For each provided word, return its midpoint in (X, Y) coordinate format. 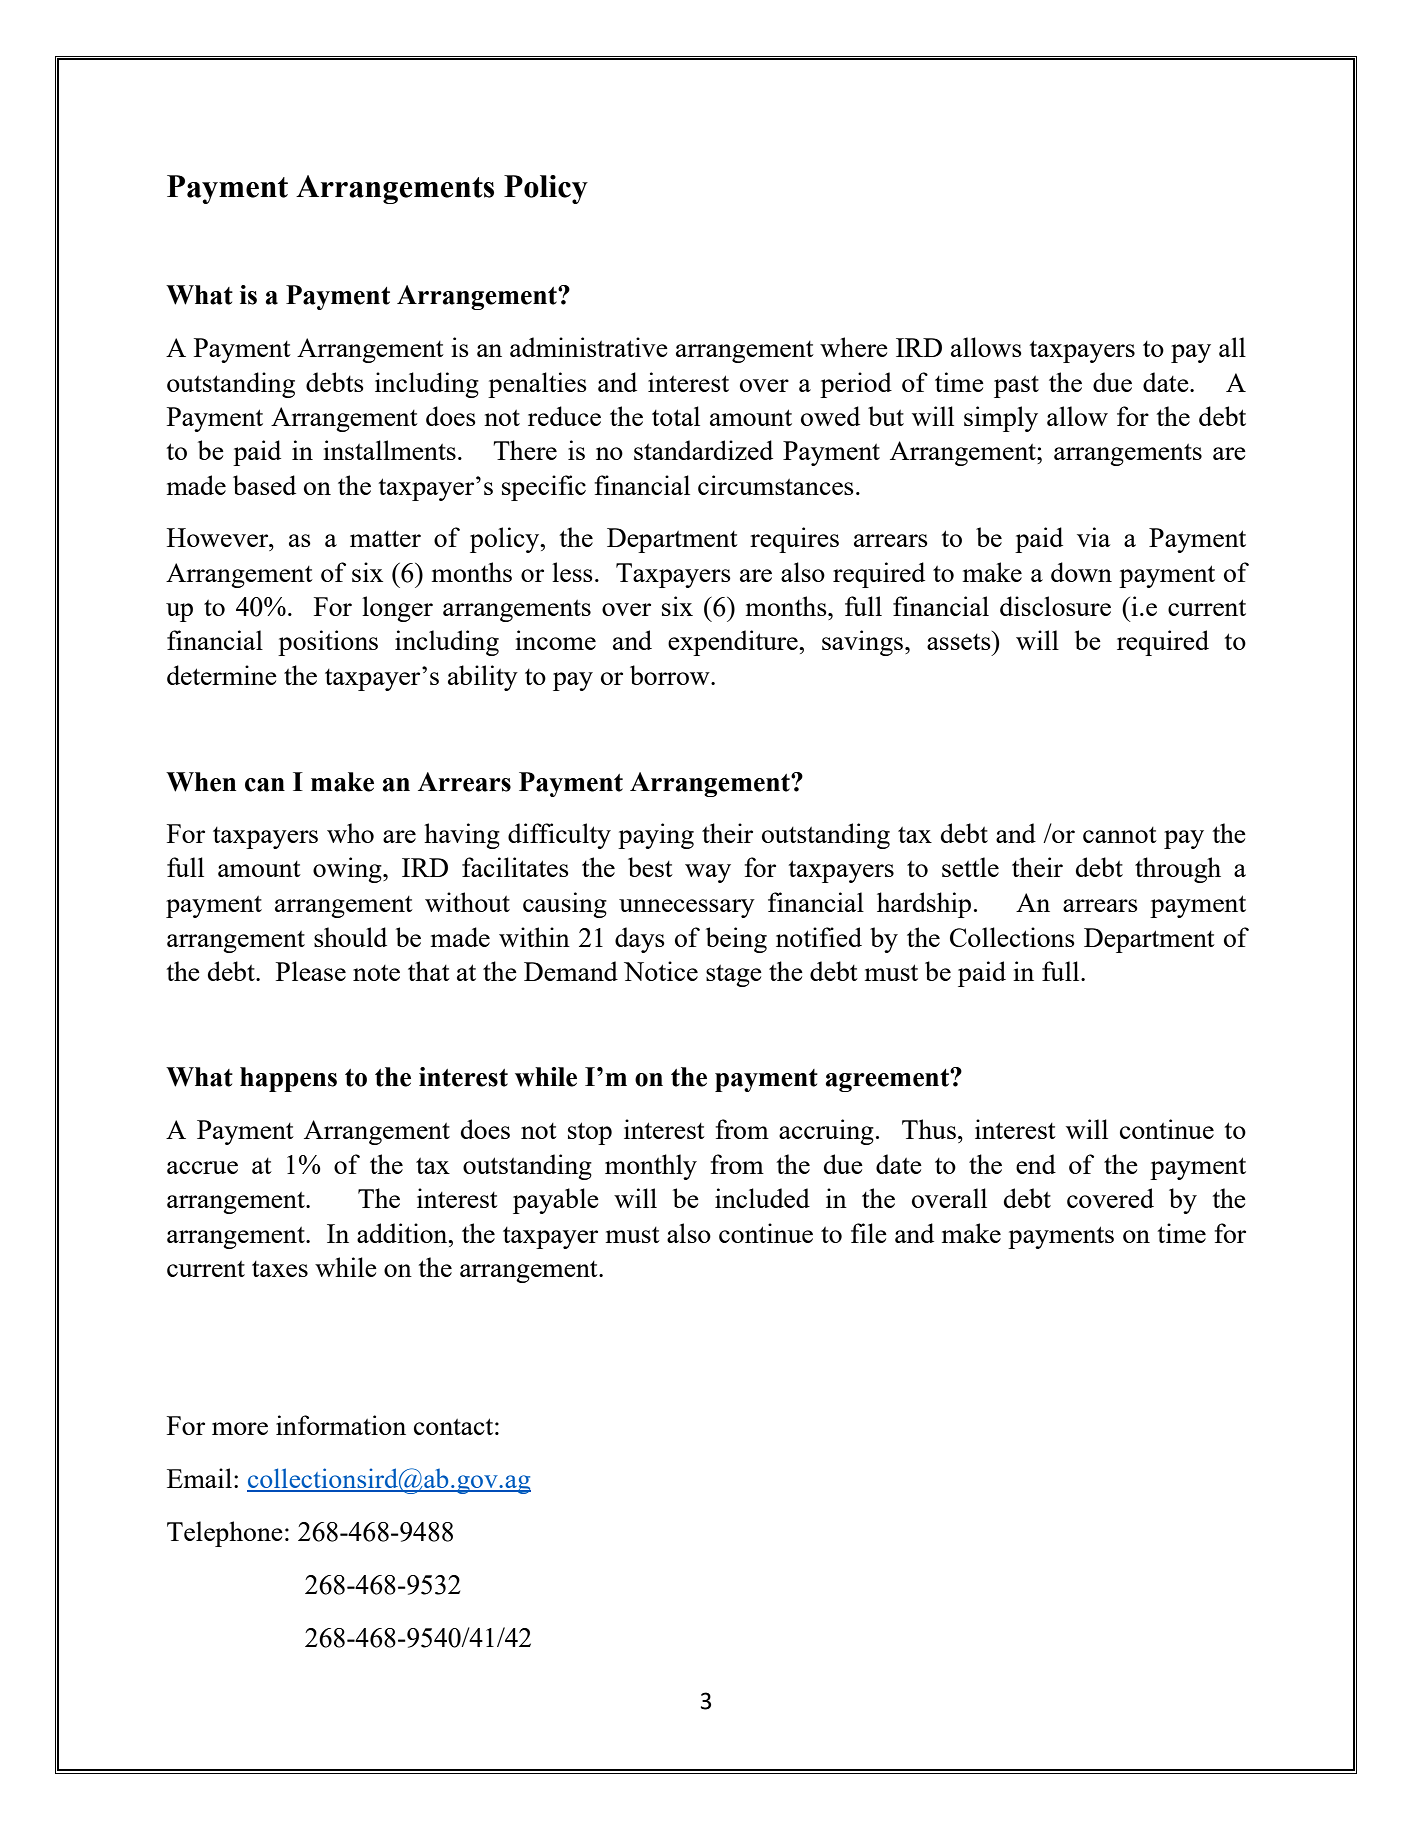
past (1016, 387)
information (341, 1425)
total (676, 416)
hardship (924, 905)
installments (389, 450)
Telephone (225, 1534)
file (869, 1233)
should (350, 937)
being (736, 940)
